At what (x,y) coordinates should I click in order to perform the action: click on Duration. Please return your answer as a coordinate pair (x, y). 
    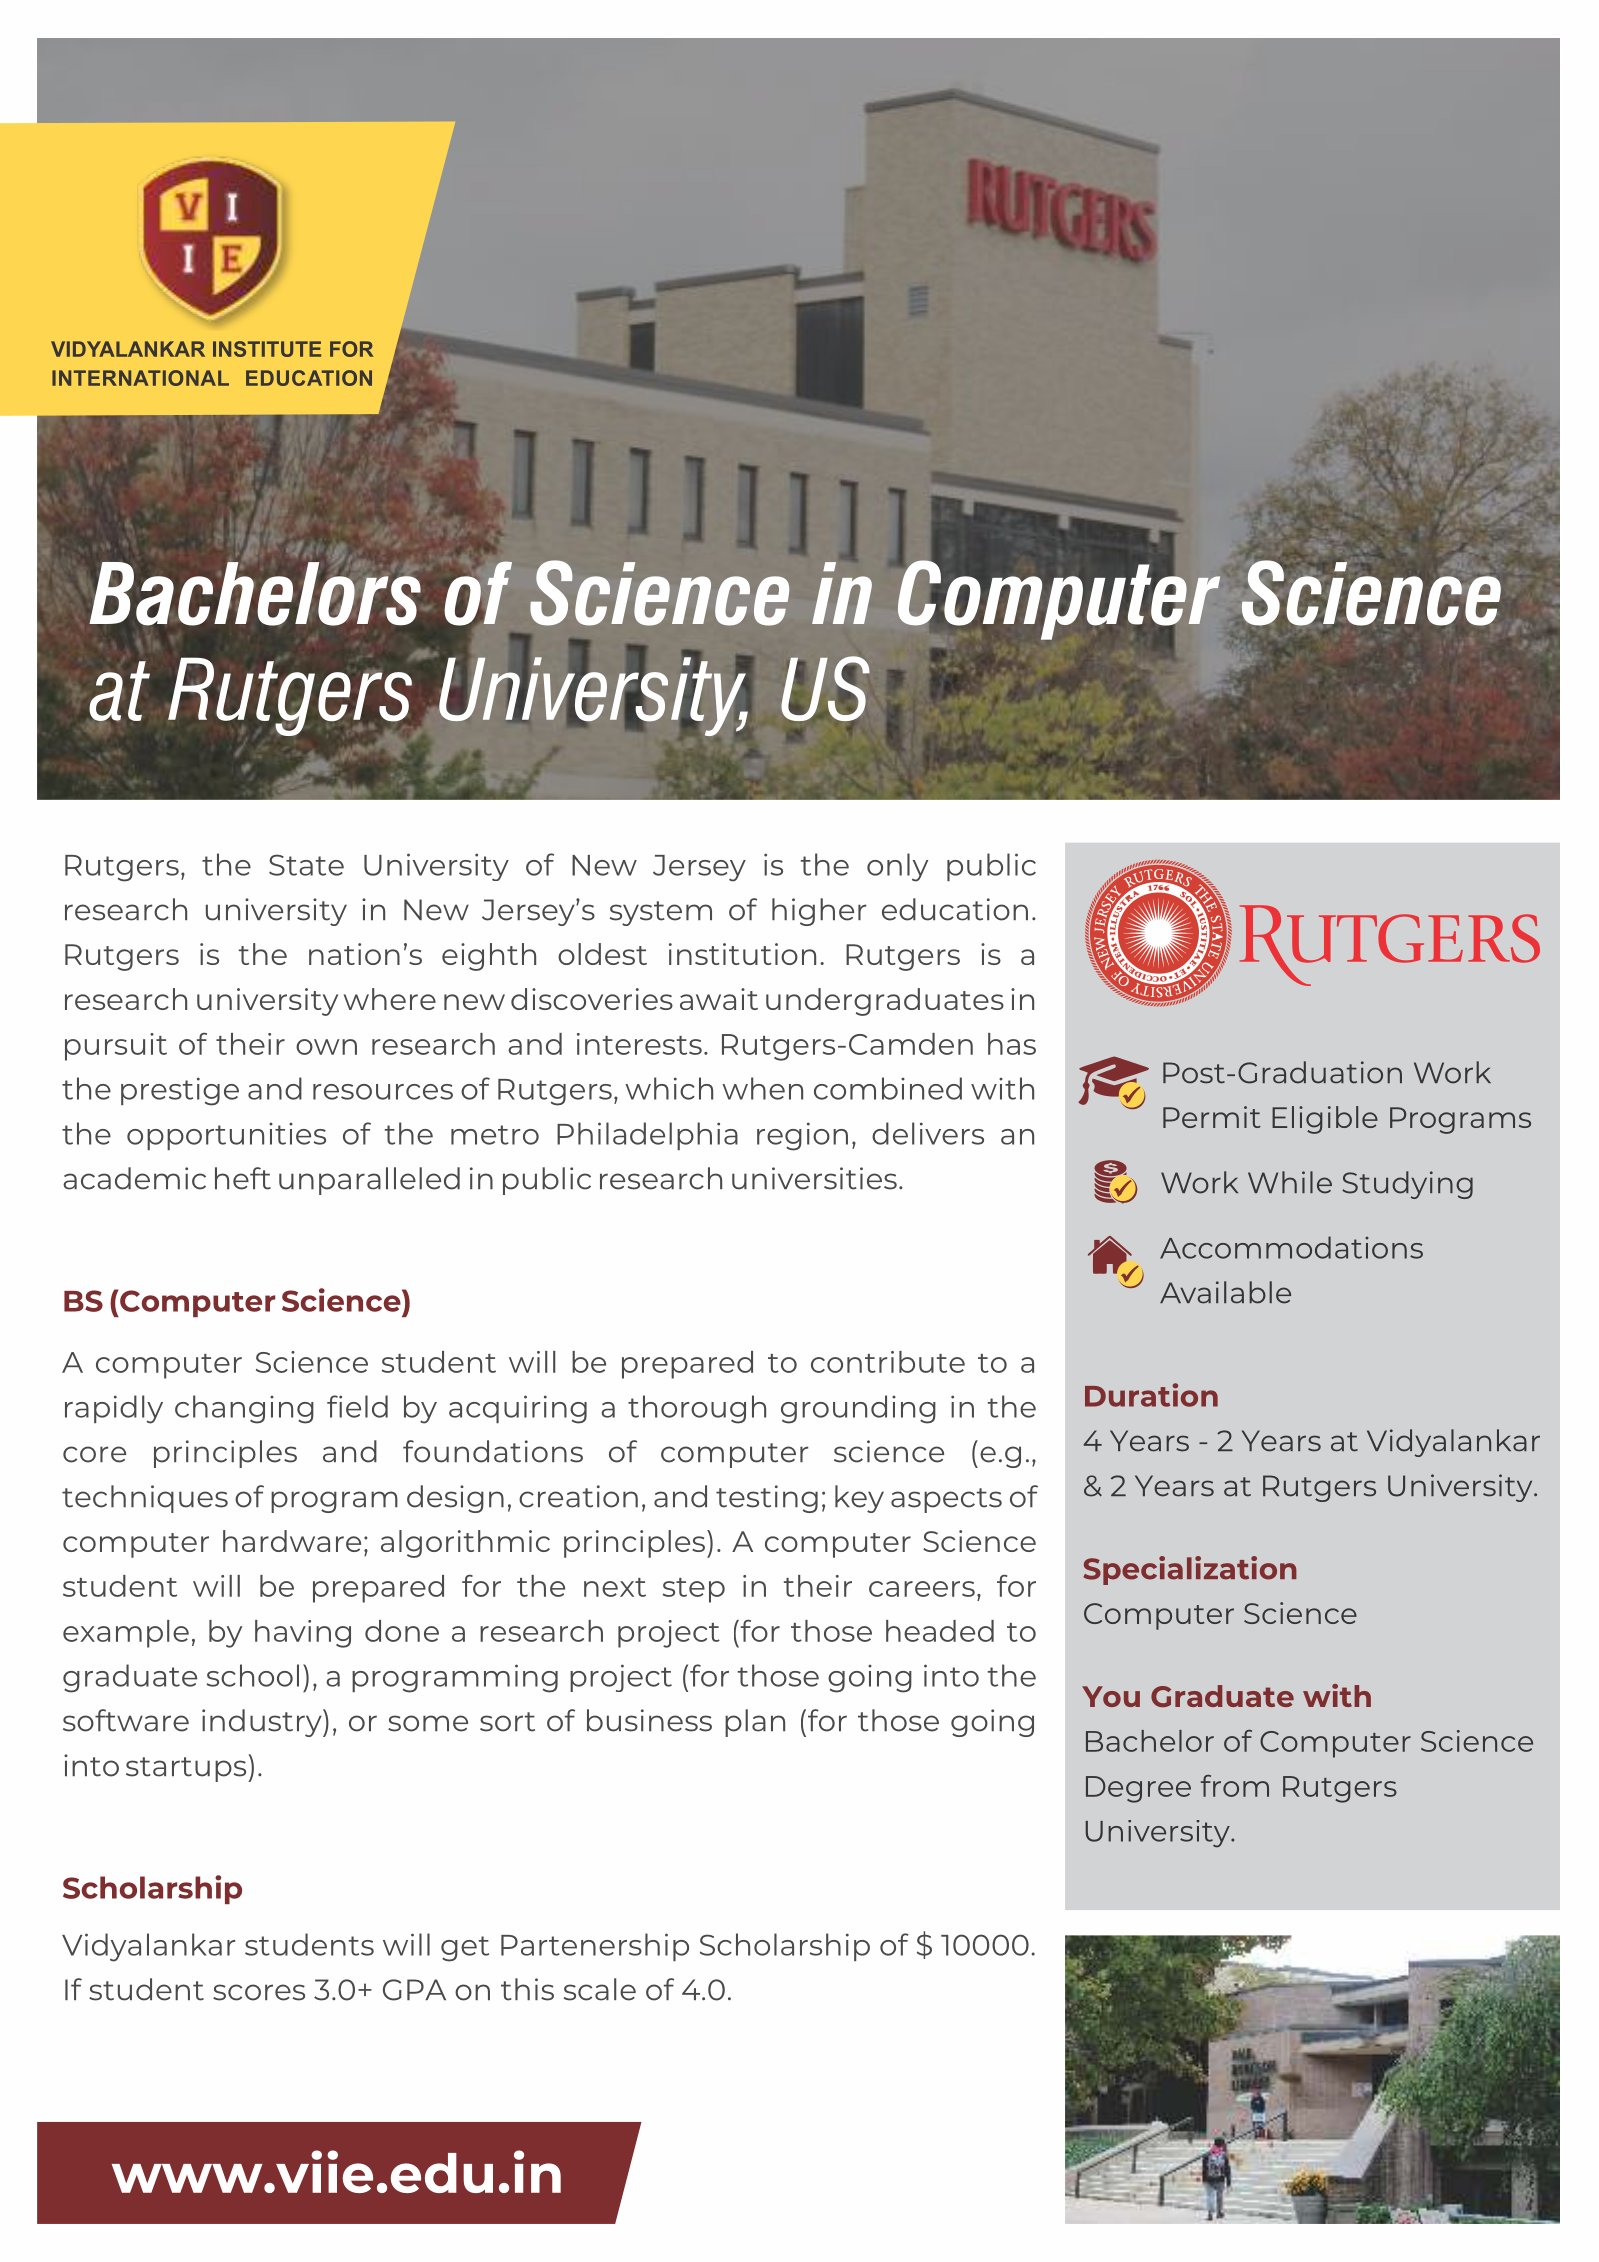
    Looking at the image, I should click on (1151, 1395).
